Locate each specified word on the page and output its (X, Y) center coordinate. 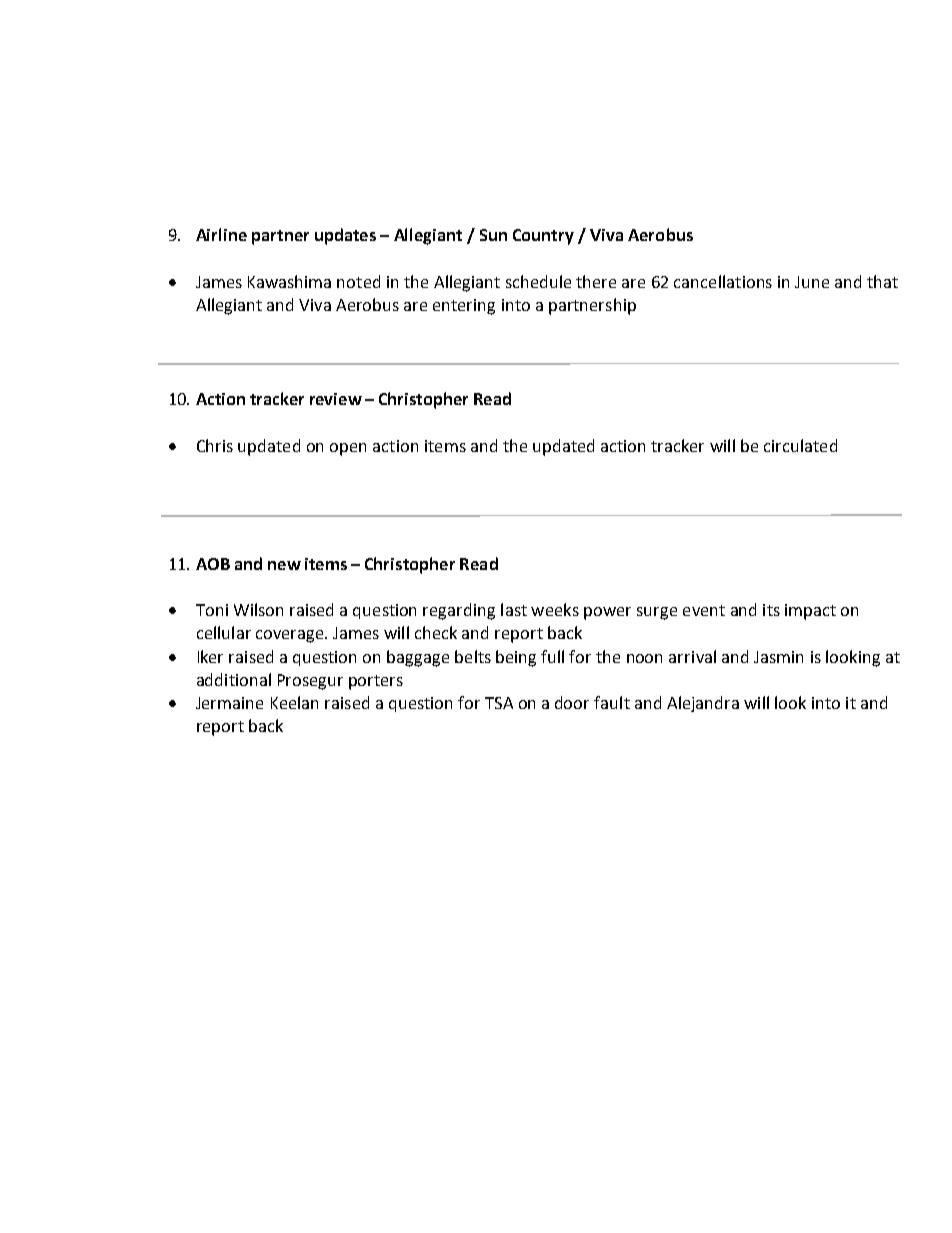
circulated (800, 445)
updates (345, 236)
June (812, 282)
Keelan (294, 702)
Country (543, 237)
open (348, 449)
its (771, 610)
